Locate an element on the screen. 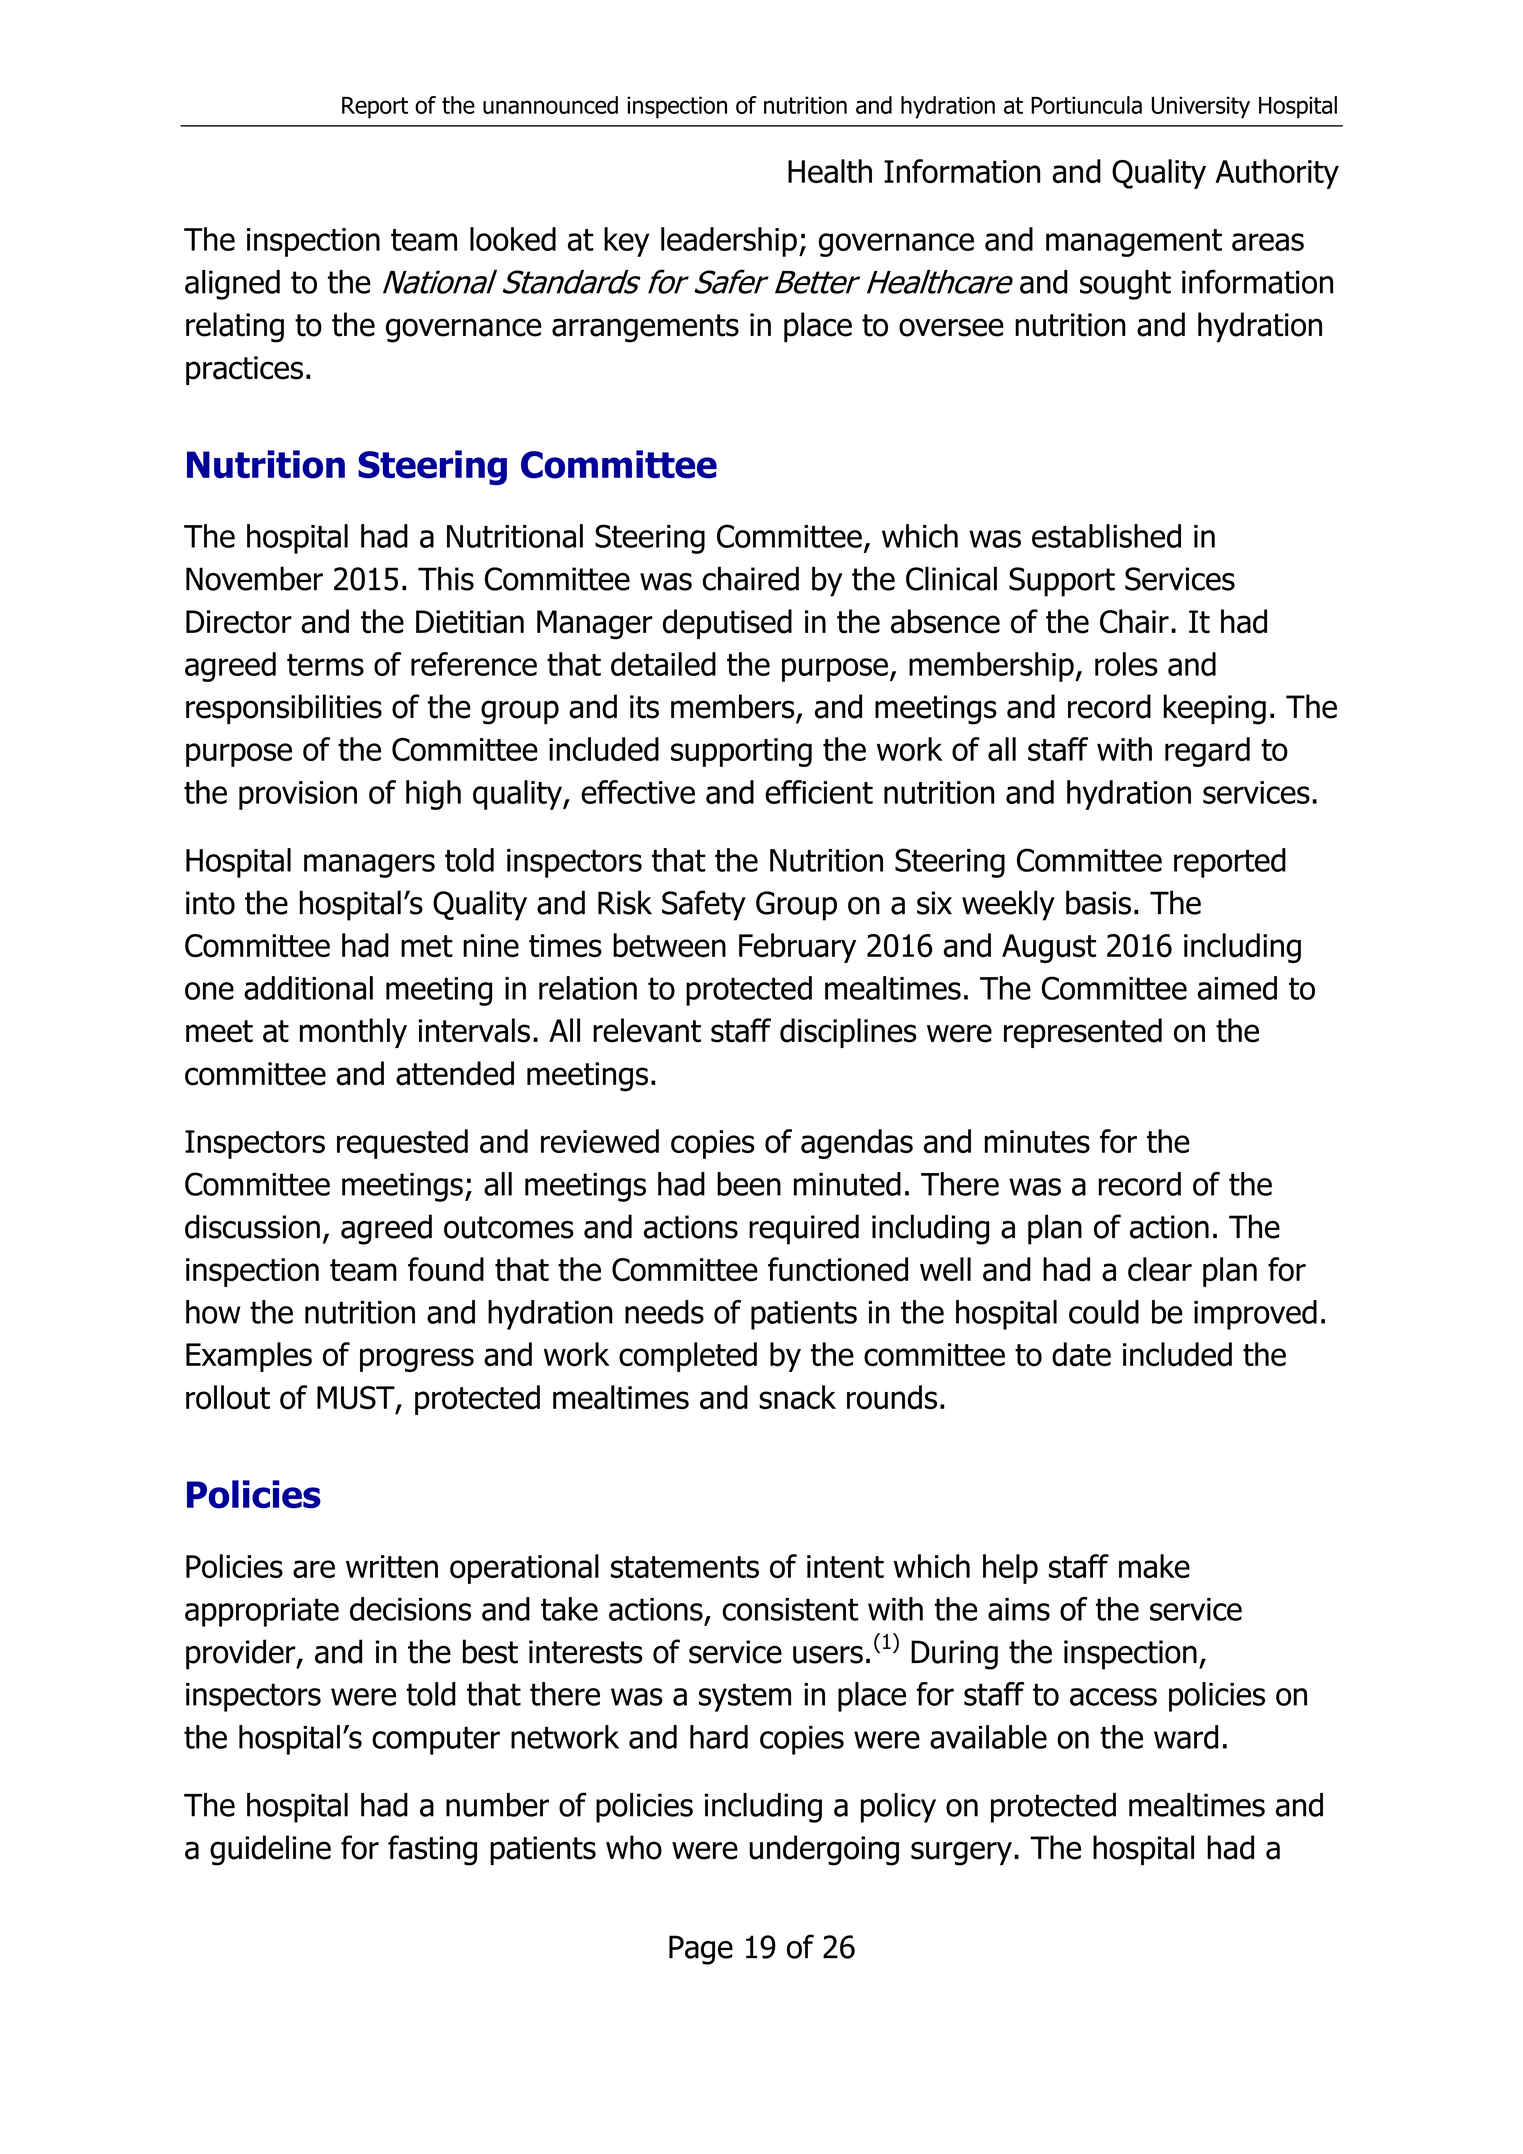 This screenshot has height=2154, width=1523. monthly is located at coordinates (353, 1033).
